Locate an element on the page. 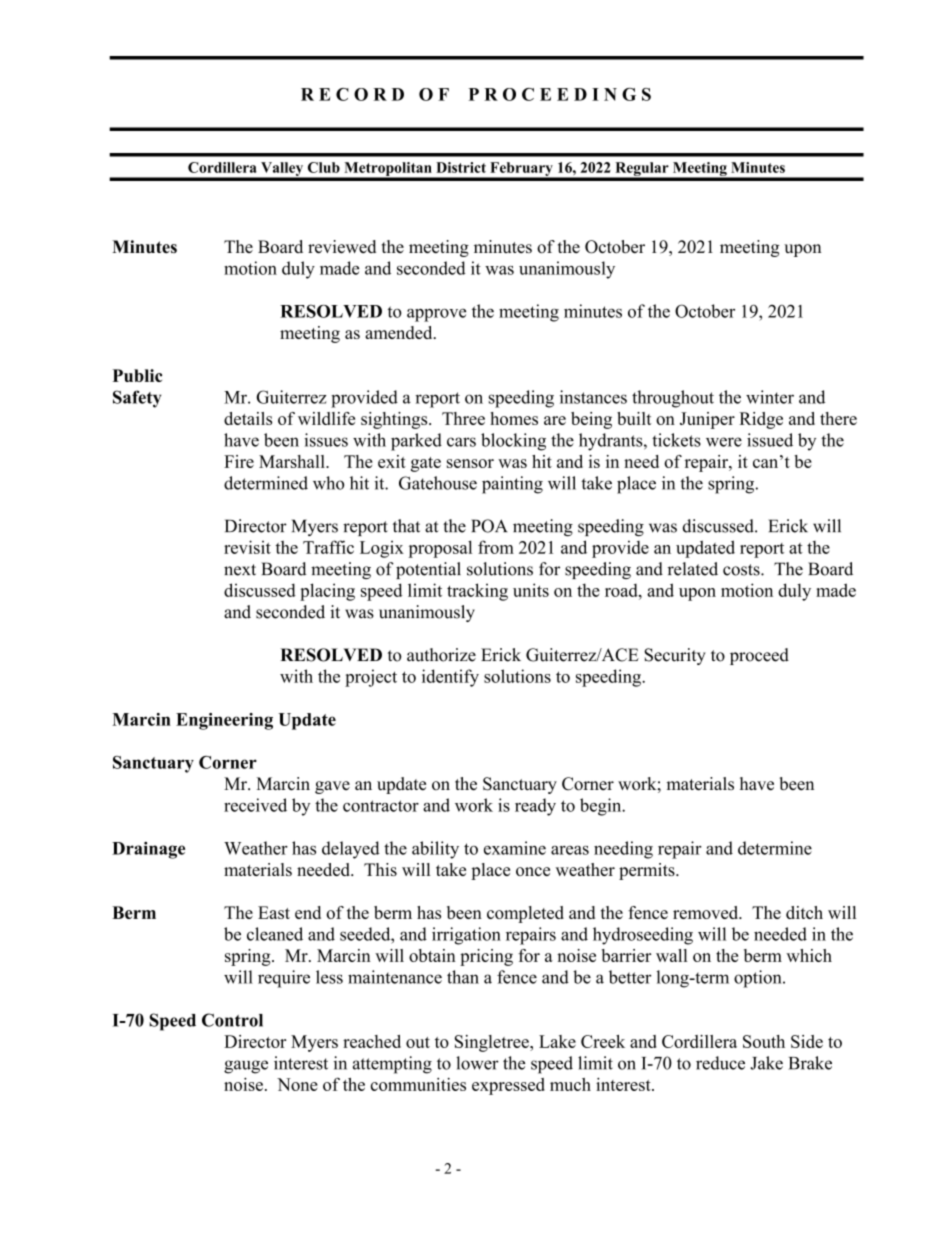 This document has width=952, height=1233. gauge is located at coordinates (246, 1067).
